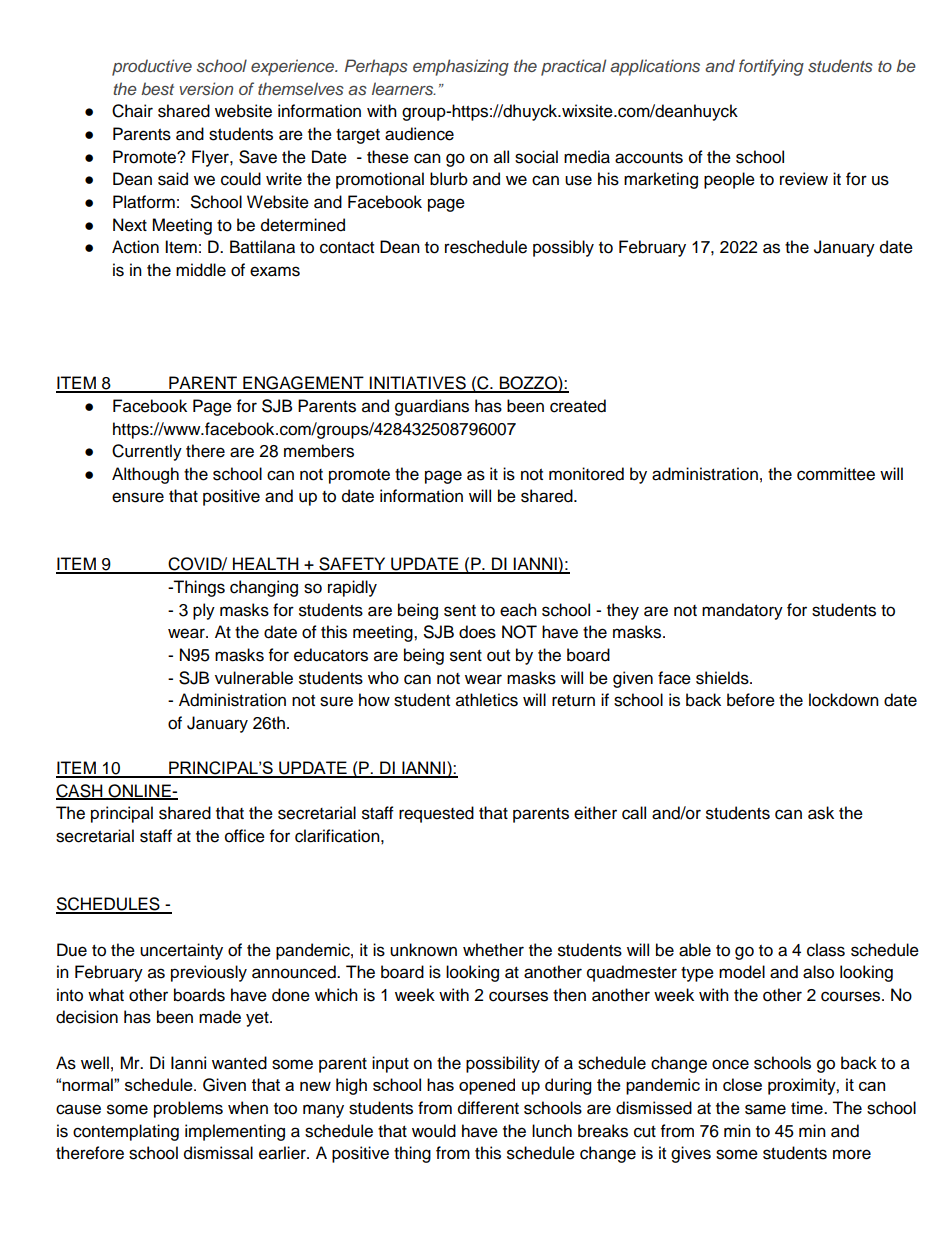  Describe the element at coordinates (188, 1109) in the document. I see `problems` at that location.
